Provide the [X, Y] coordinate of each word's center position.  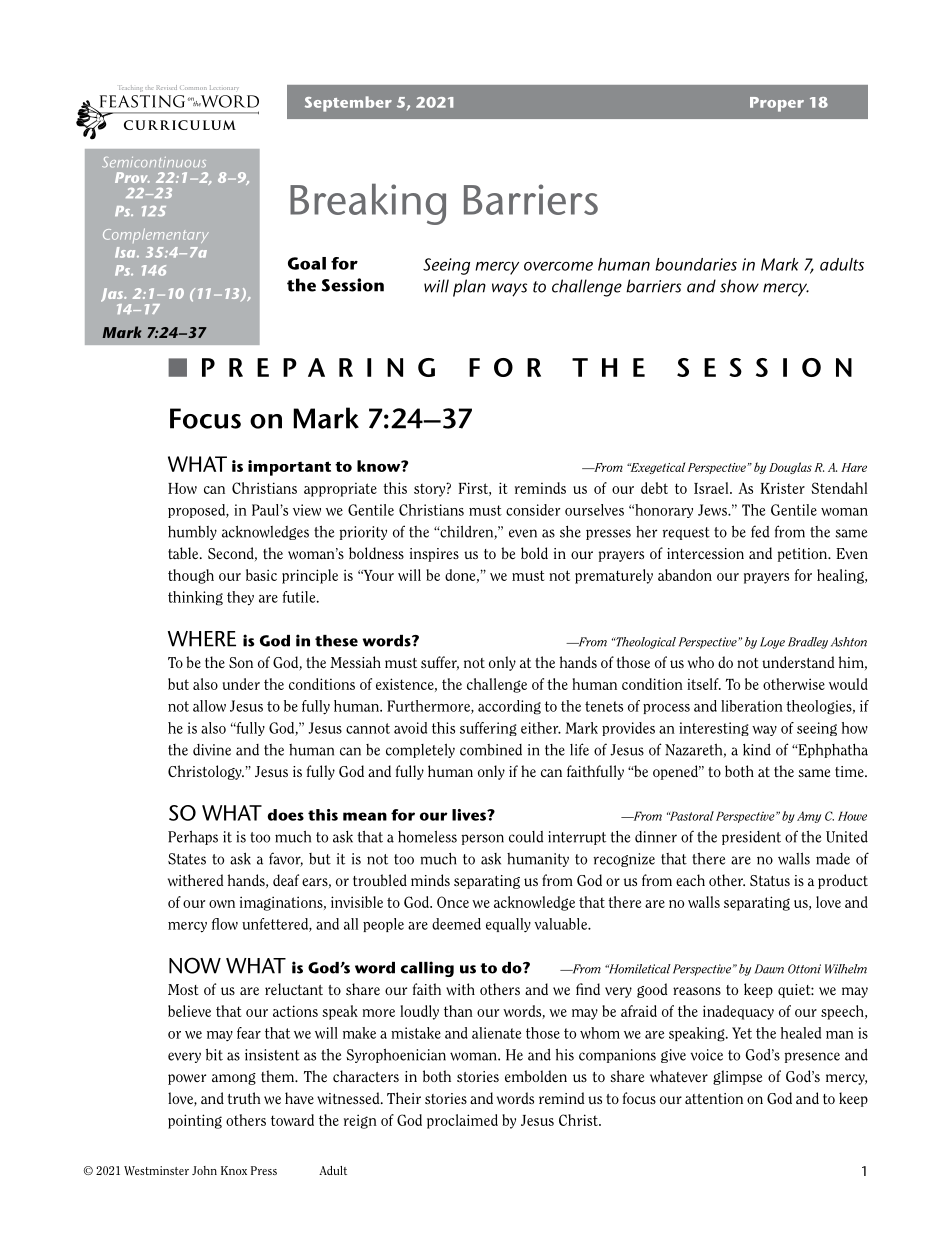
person [482, 839]
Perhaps [193, 837]
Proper [777, 104]
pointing [195, 1121]
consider [533, 510]
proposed [198, 511]
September [348, 104]
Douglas [790, 468]
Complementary [156, 235]
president [751, 838]
